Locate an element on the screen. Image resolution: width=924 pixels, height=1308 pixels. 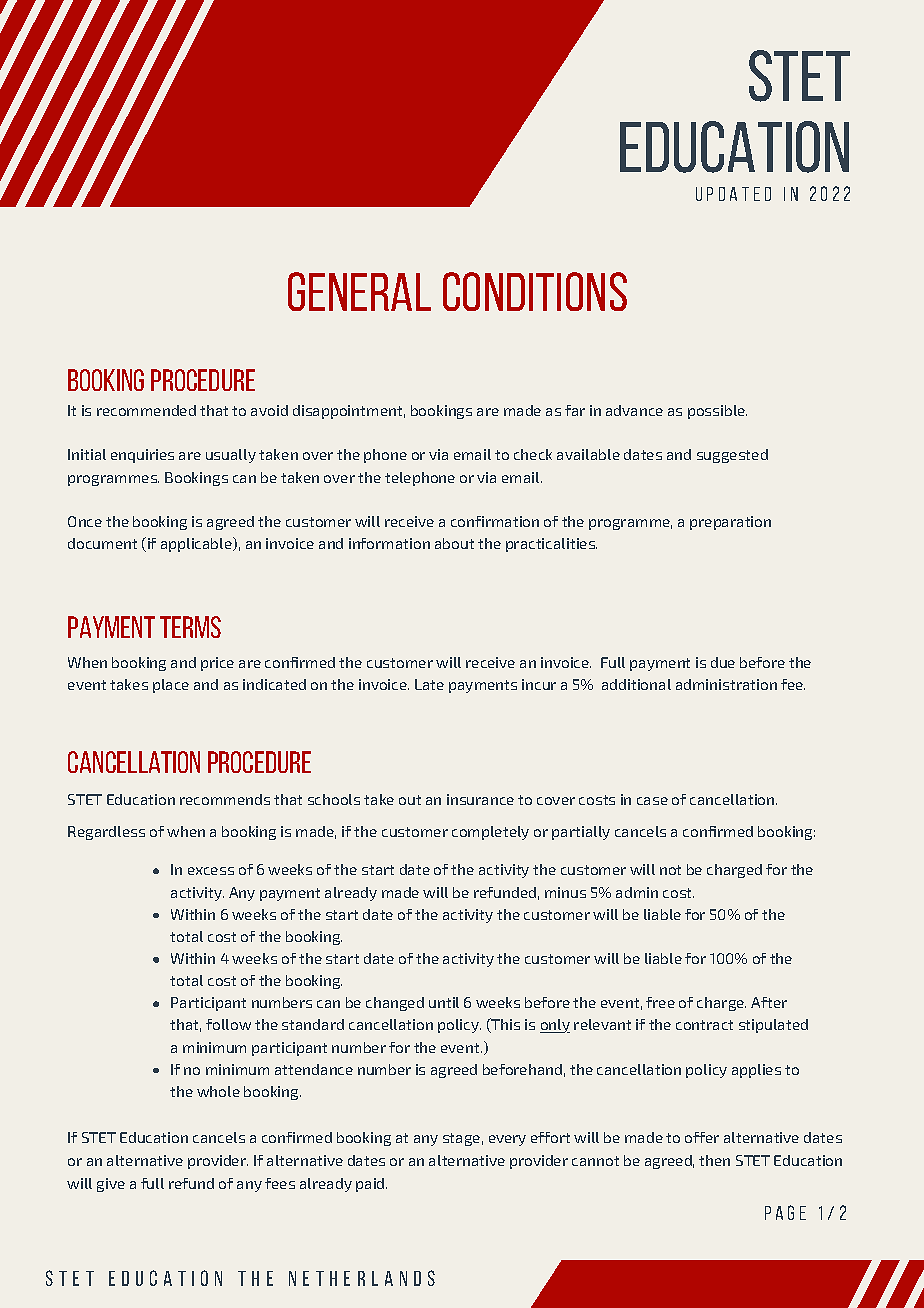
give is located at coordinates (111, 1185).
